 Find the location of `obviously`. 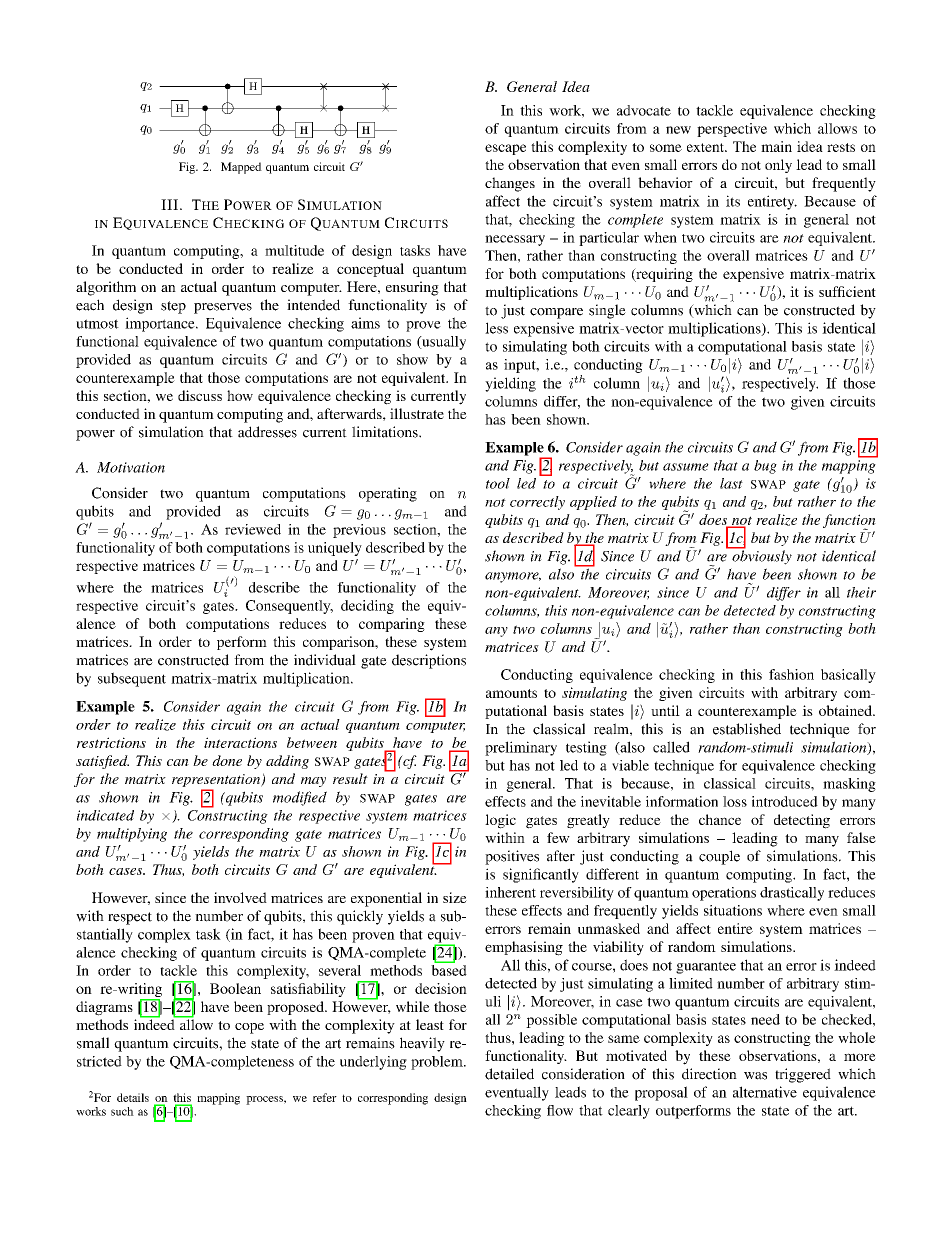

obviously is located at coordinates (761, 556).
